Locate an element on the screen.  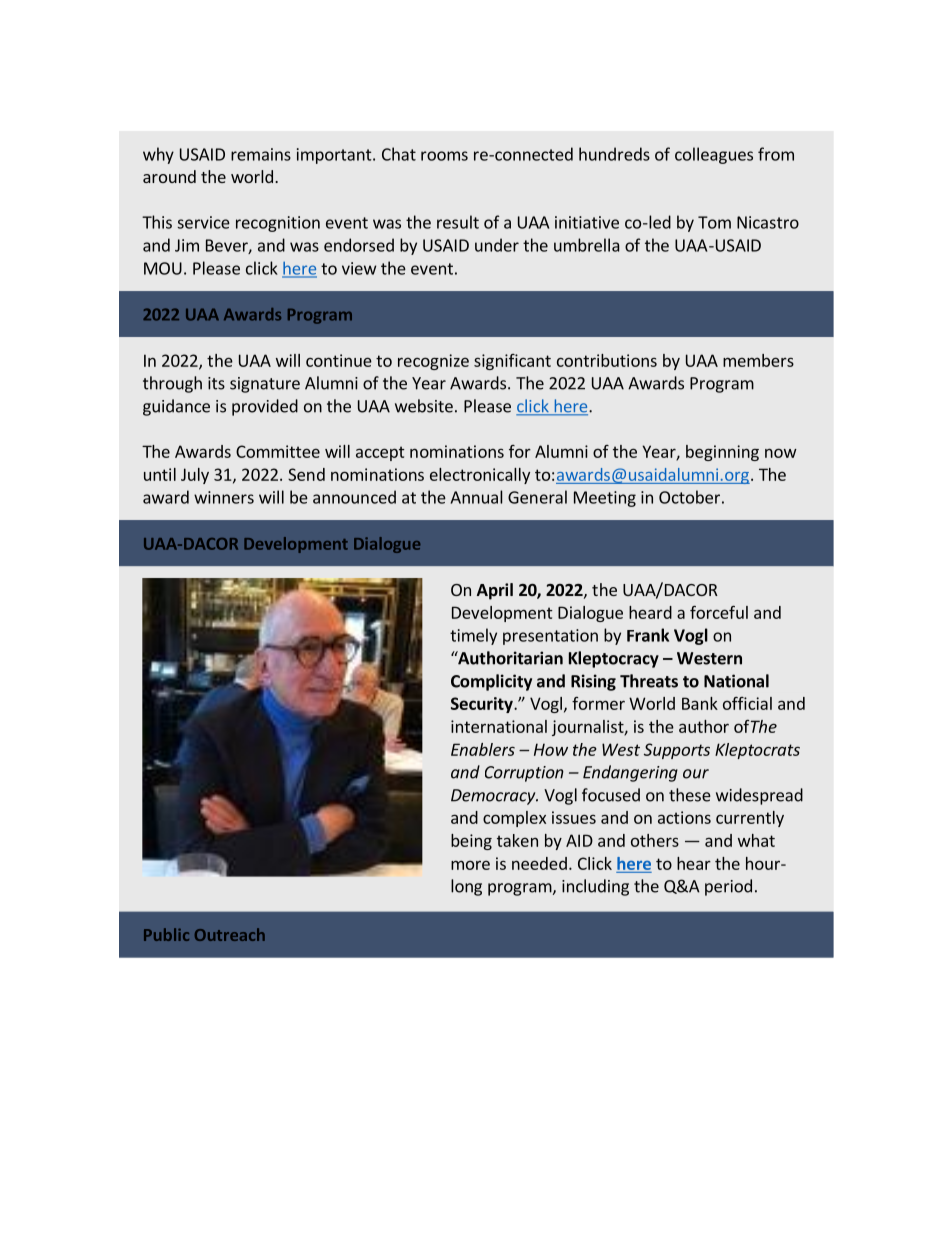
colleagues is located at coordinates (714, 155).
